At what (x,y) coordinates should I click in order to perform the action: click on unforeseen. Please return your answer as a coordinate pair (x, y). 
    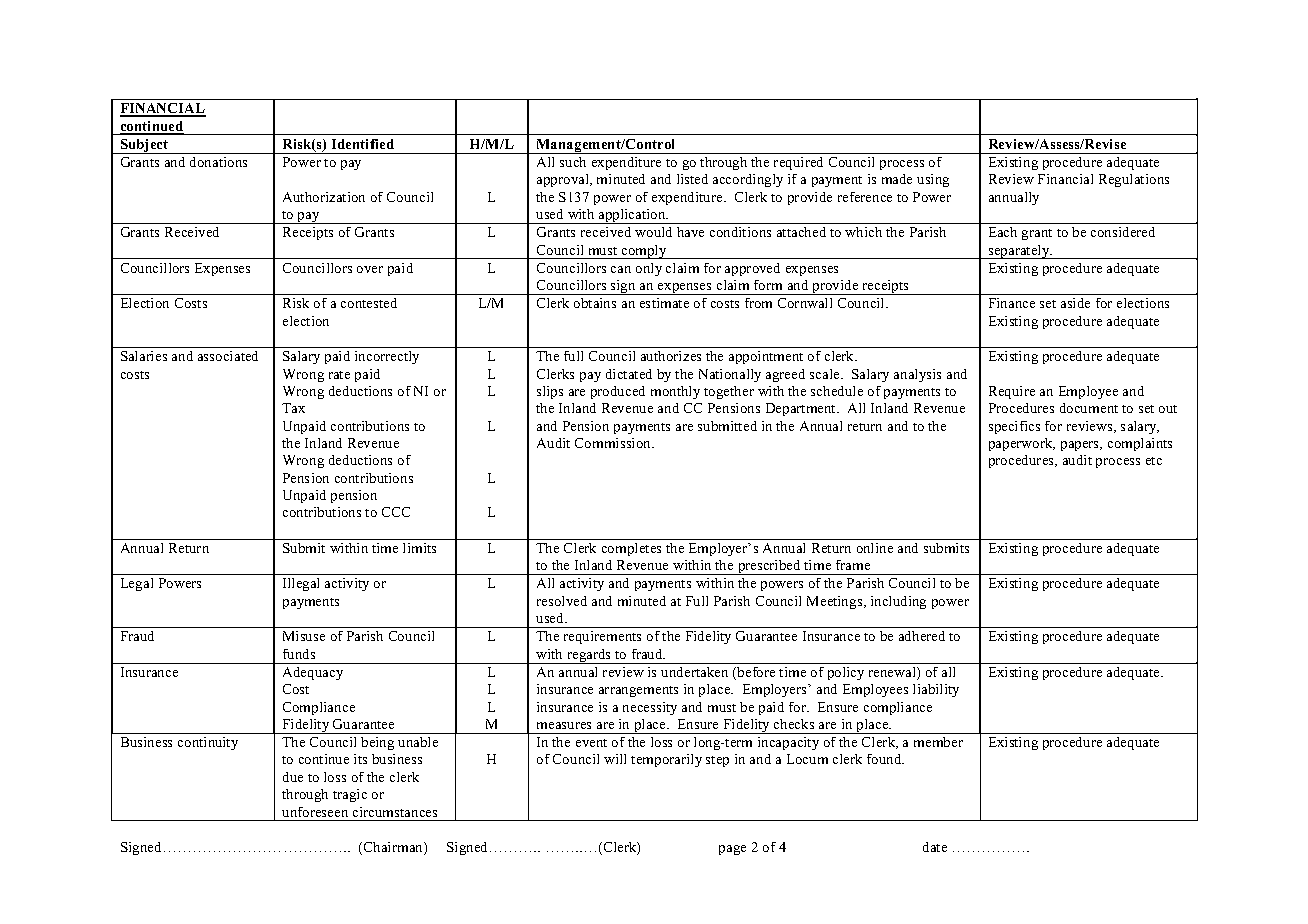
    Looking at the image, I should click on (315, 812).
